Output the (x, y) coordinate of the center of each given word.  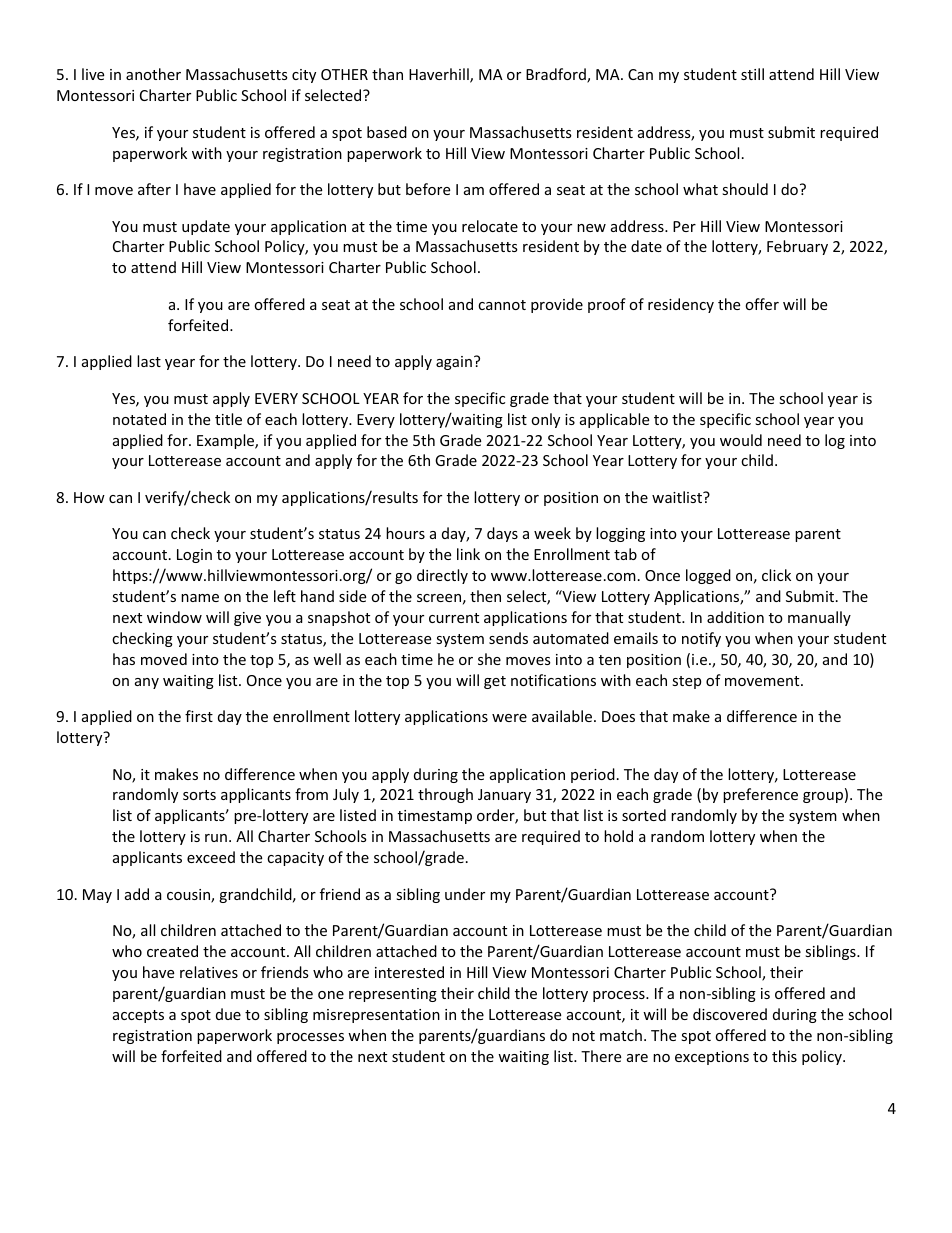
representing (393, 995)
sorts (199, 795)
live (93, 74)
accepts (138, 1016)
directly (442, 576)
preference (760, 795)
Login (194, 556)
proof (607, 305)
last (149, 361)
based (387, 132)
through (445, 795)
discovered (730, 1014)
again (454, 363)
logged (708, 576)
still (752, 74)
